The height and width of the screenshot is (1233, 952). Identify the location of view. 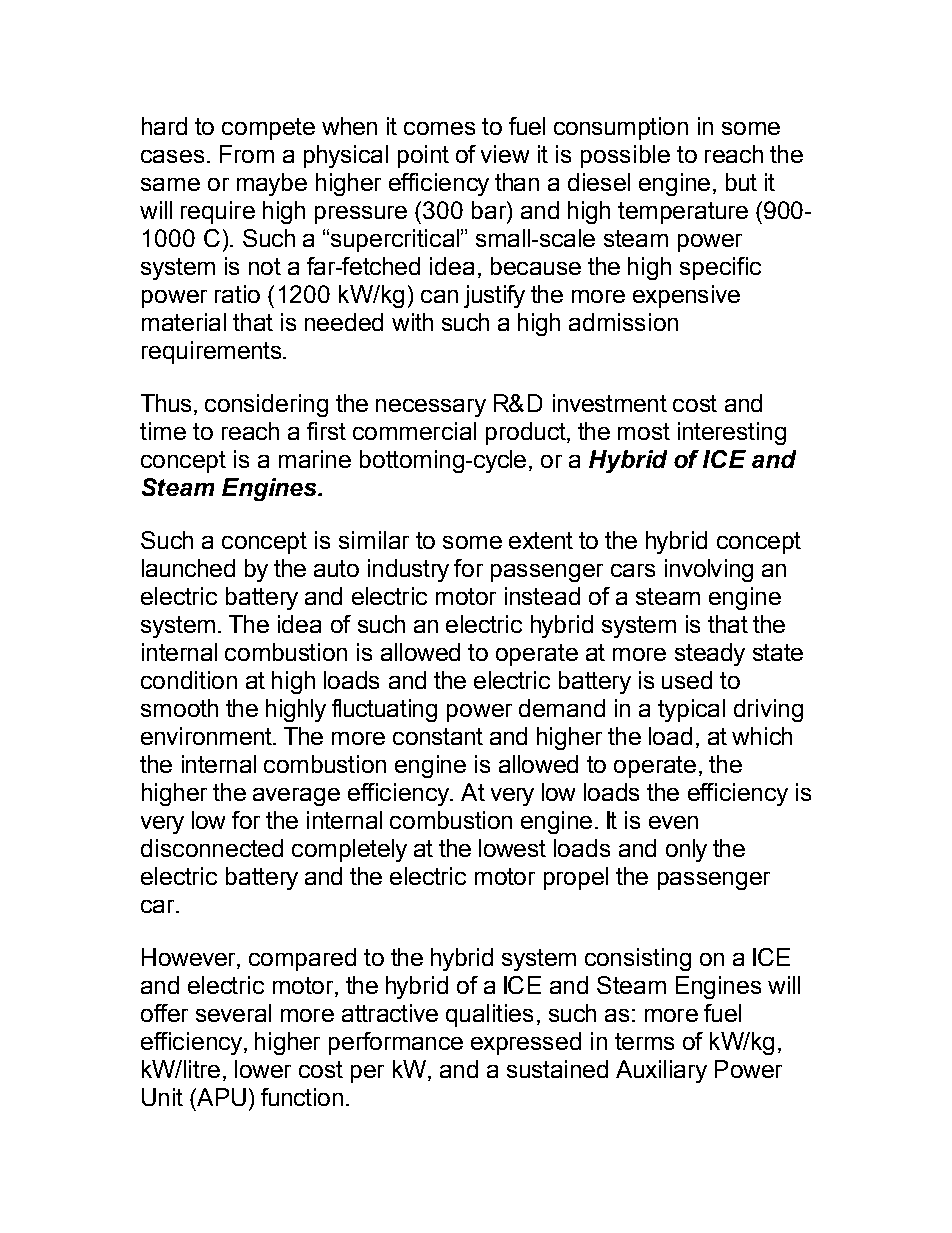
(505, 154).
